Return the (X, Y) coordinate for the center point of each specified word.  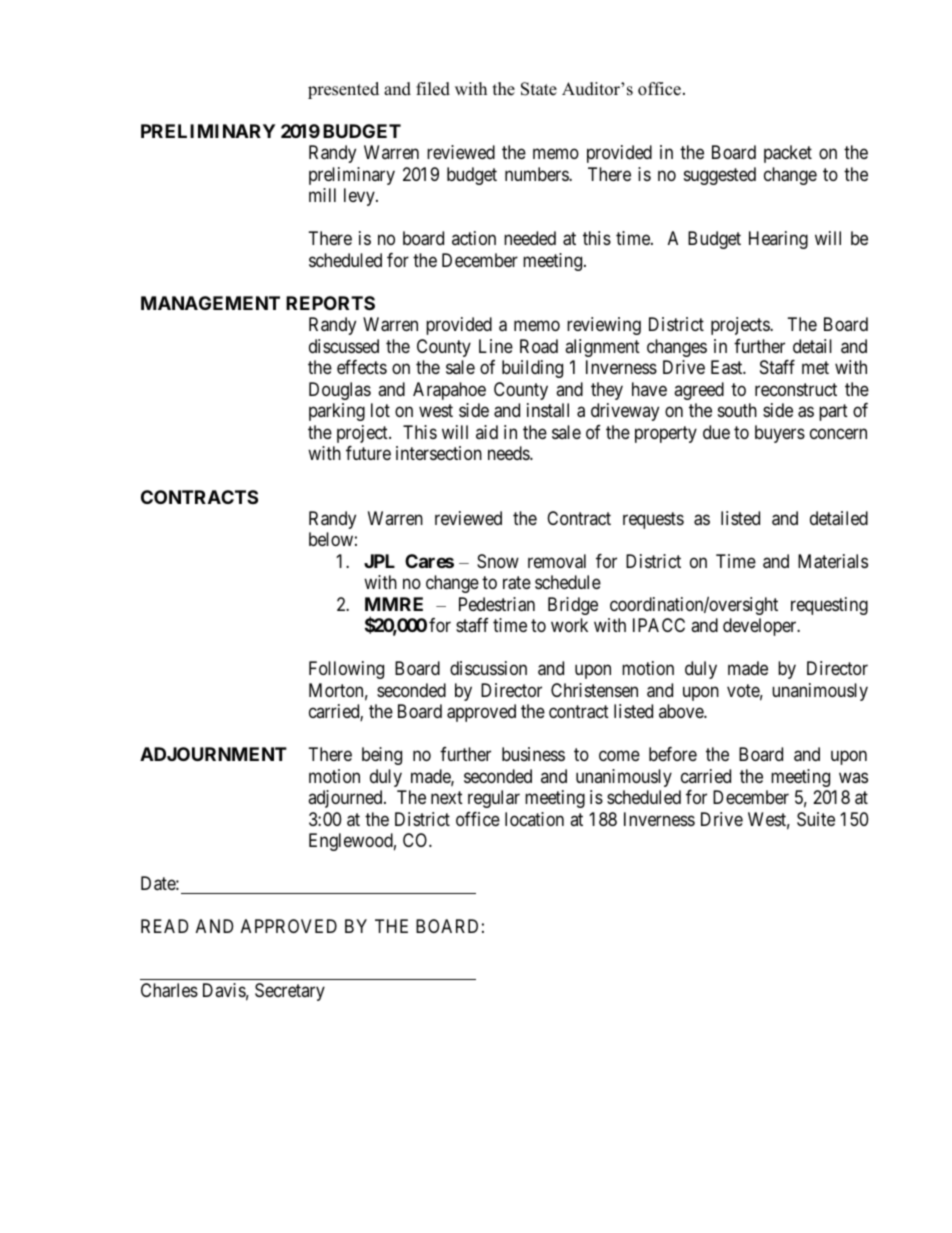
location (534, 819)
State (539, 89)
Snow (498, 561)
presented (343, 90)
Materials (833, 561)
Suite (816, 819)
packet (788, 154)
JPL (379, 561)
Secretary (290, 992)
